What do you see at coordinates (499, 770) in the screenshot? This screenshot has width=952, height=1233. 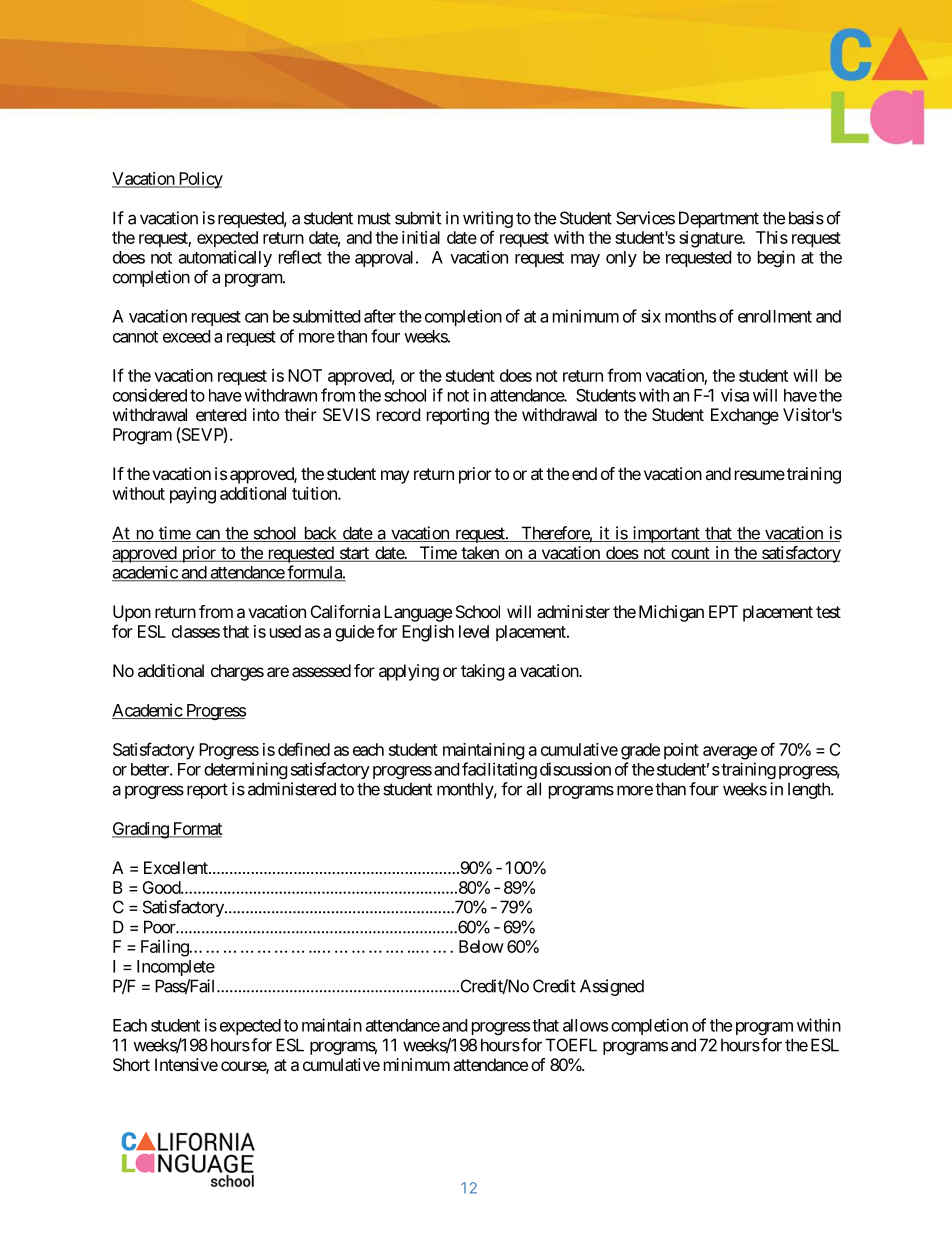 I see `facilitating` at bounding box center [499, 770].
